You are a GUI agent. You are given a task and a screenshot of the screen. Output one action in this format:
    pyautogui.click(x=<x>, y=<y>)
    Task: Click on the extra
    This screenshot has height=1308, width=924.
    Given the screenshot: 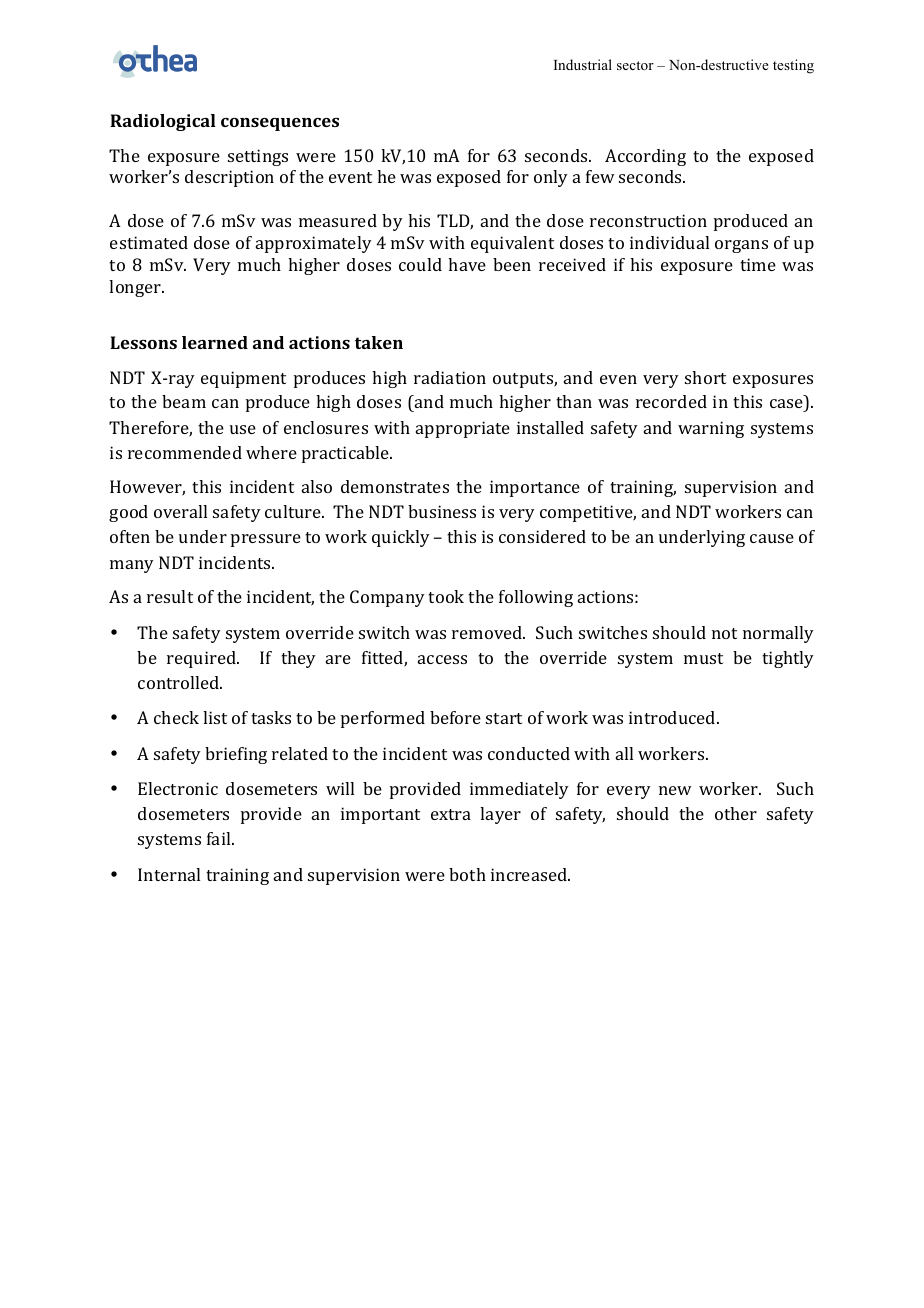 What is the action you would take?
    pyautogui.click(x=451, y=814)
